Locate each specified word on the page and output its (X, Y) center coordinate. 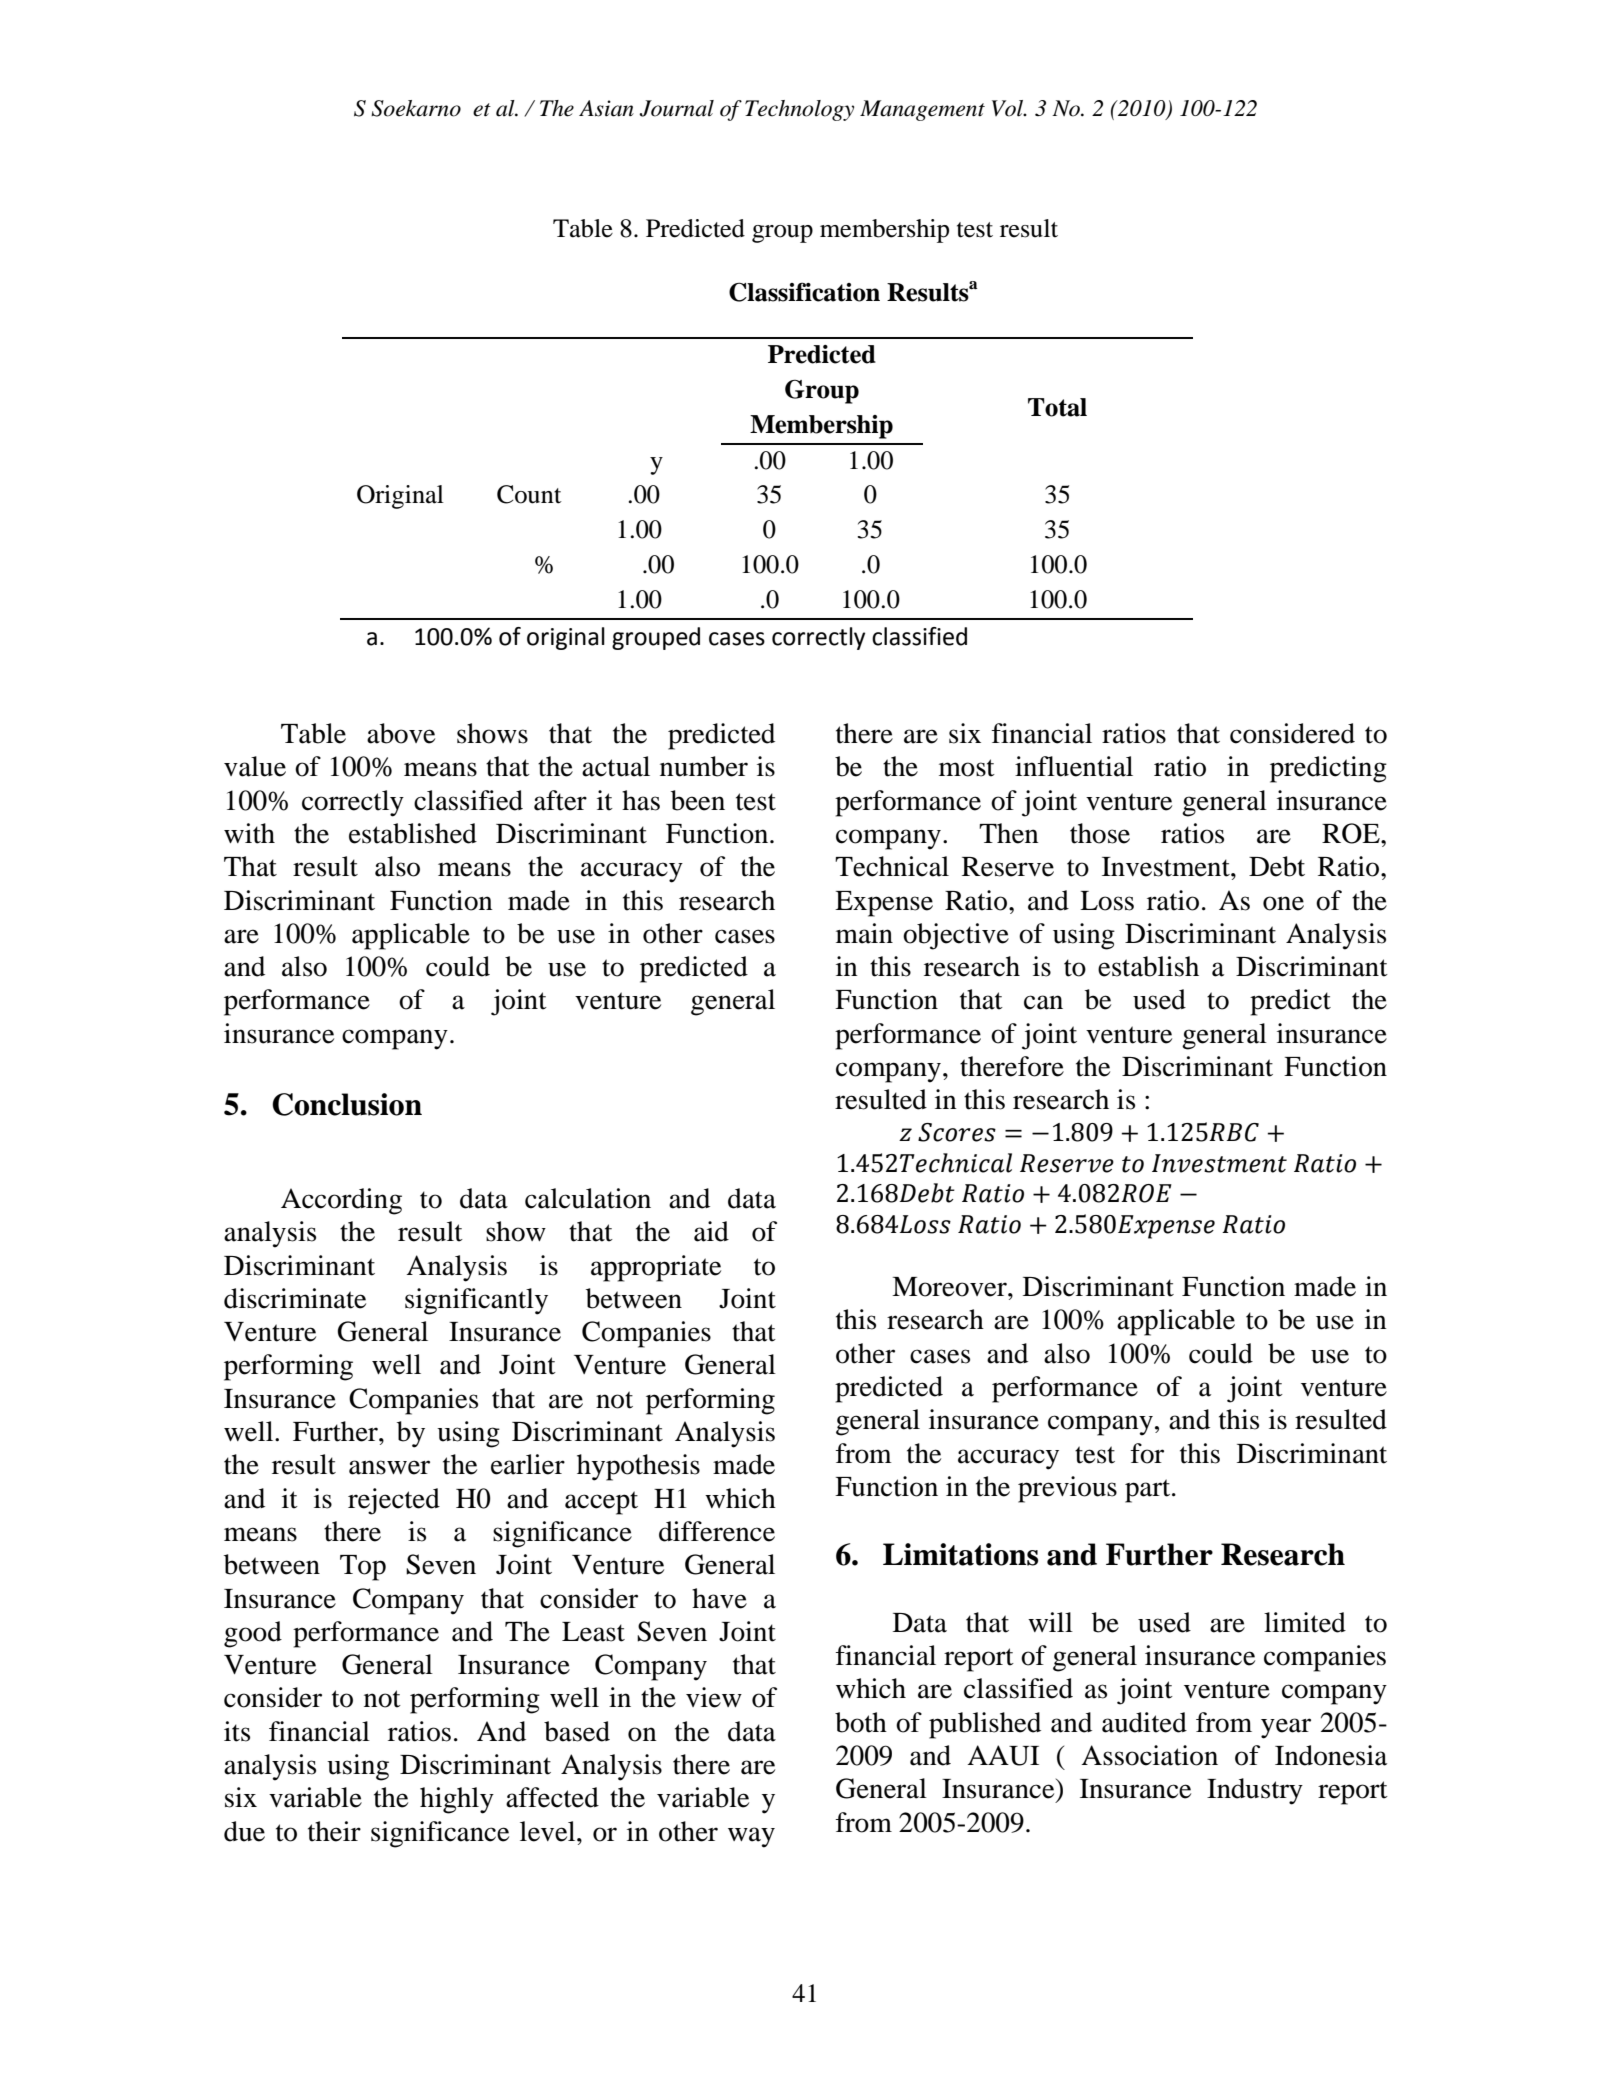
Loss (1107, 901)
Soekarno (416, 108)
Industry (1255, 1791)
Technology (799, 110)
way (751, 1837)
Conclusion (347, 1104)
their (334, 1831)
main (864, 933)
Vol (1009, 108)
